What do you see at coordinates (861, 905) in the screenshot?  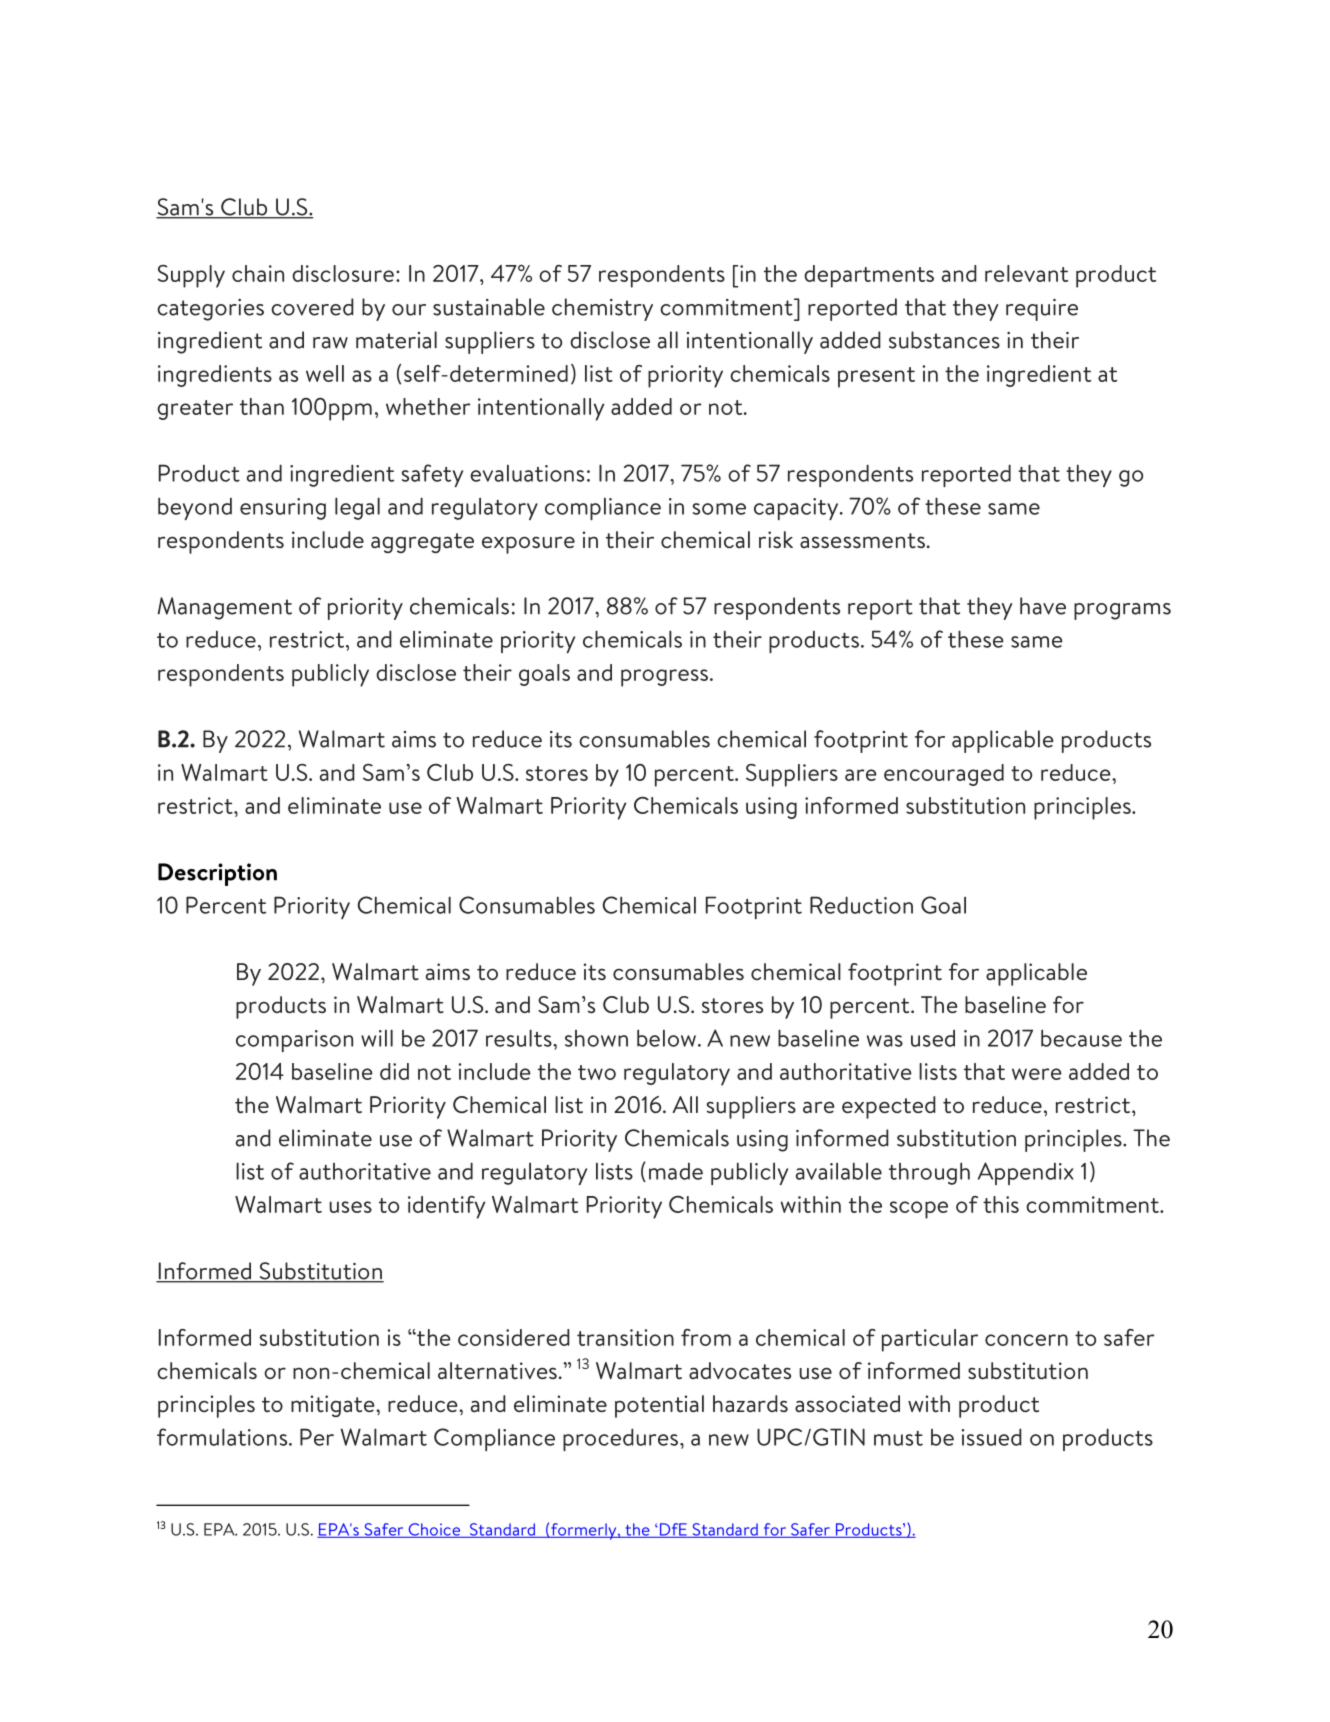 I see `Reduction` at bounding box center [861, 905].
